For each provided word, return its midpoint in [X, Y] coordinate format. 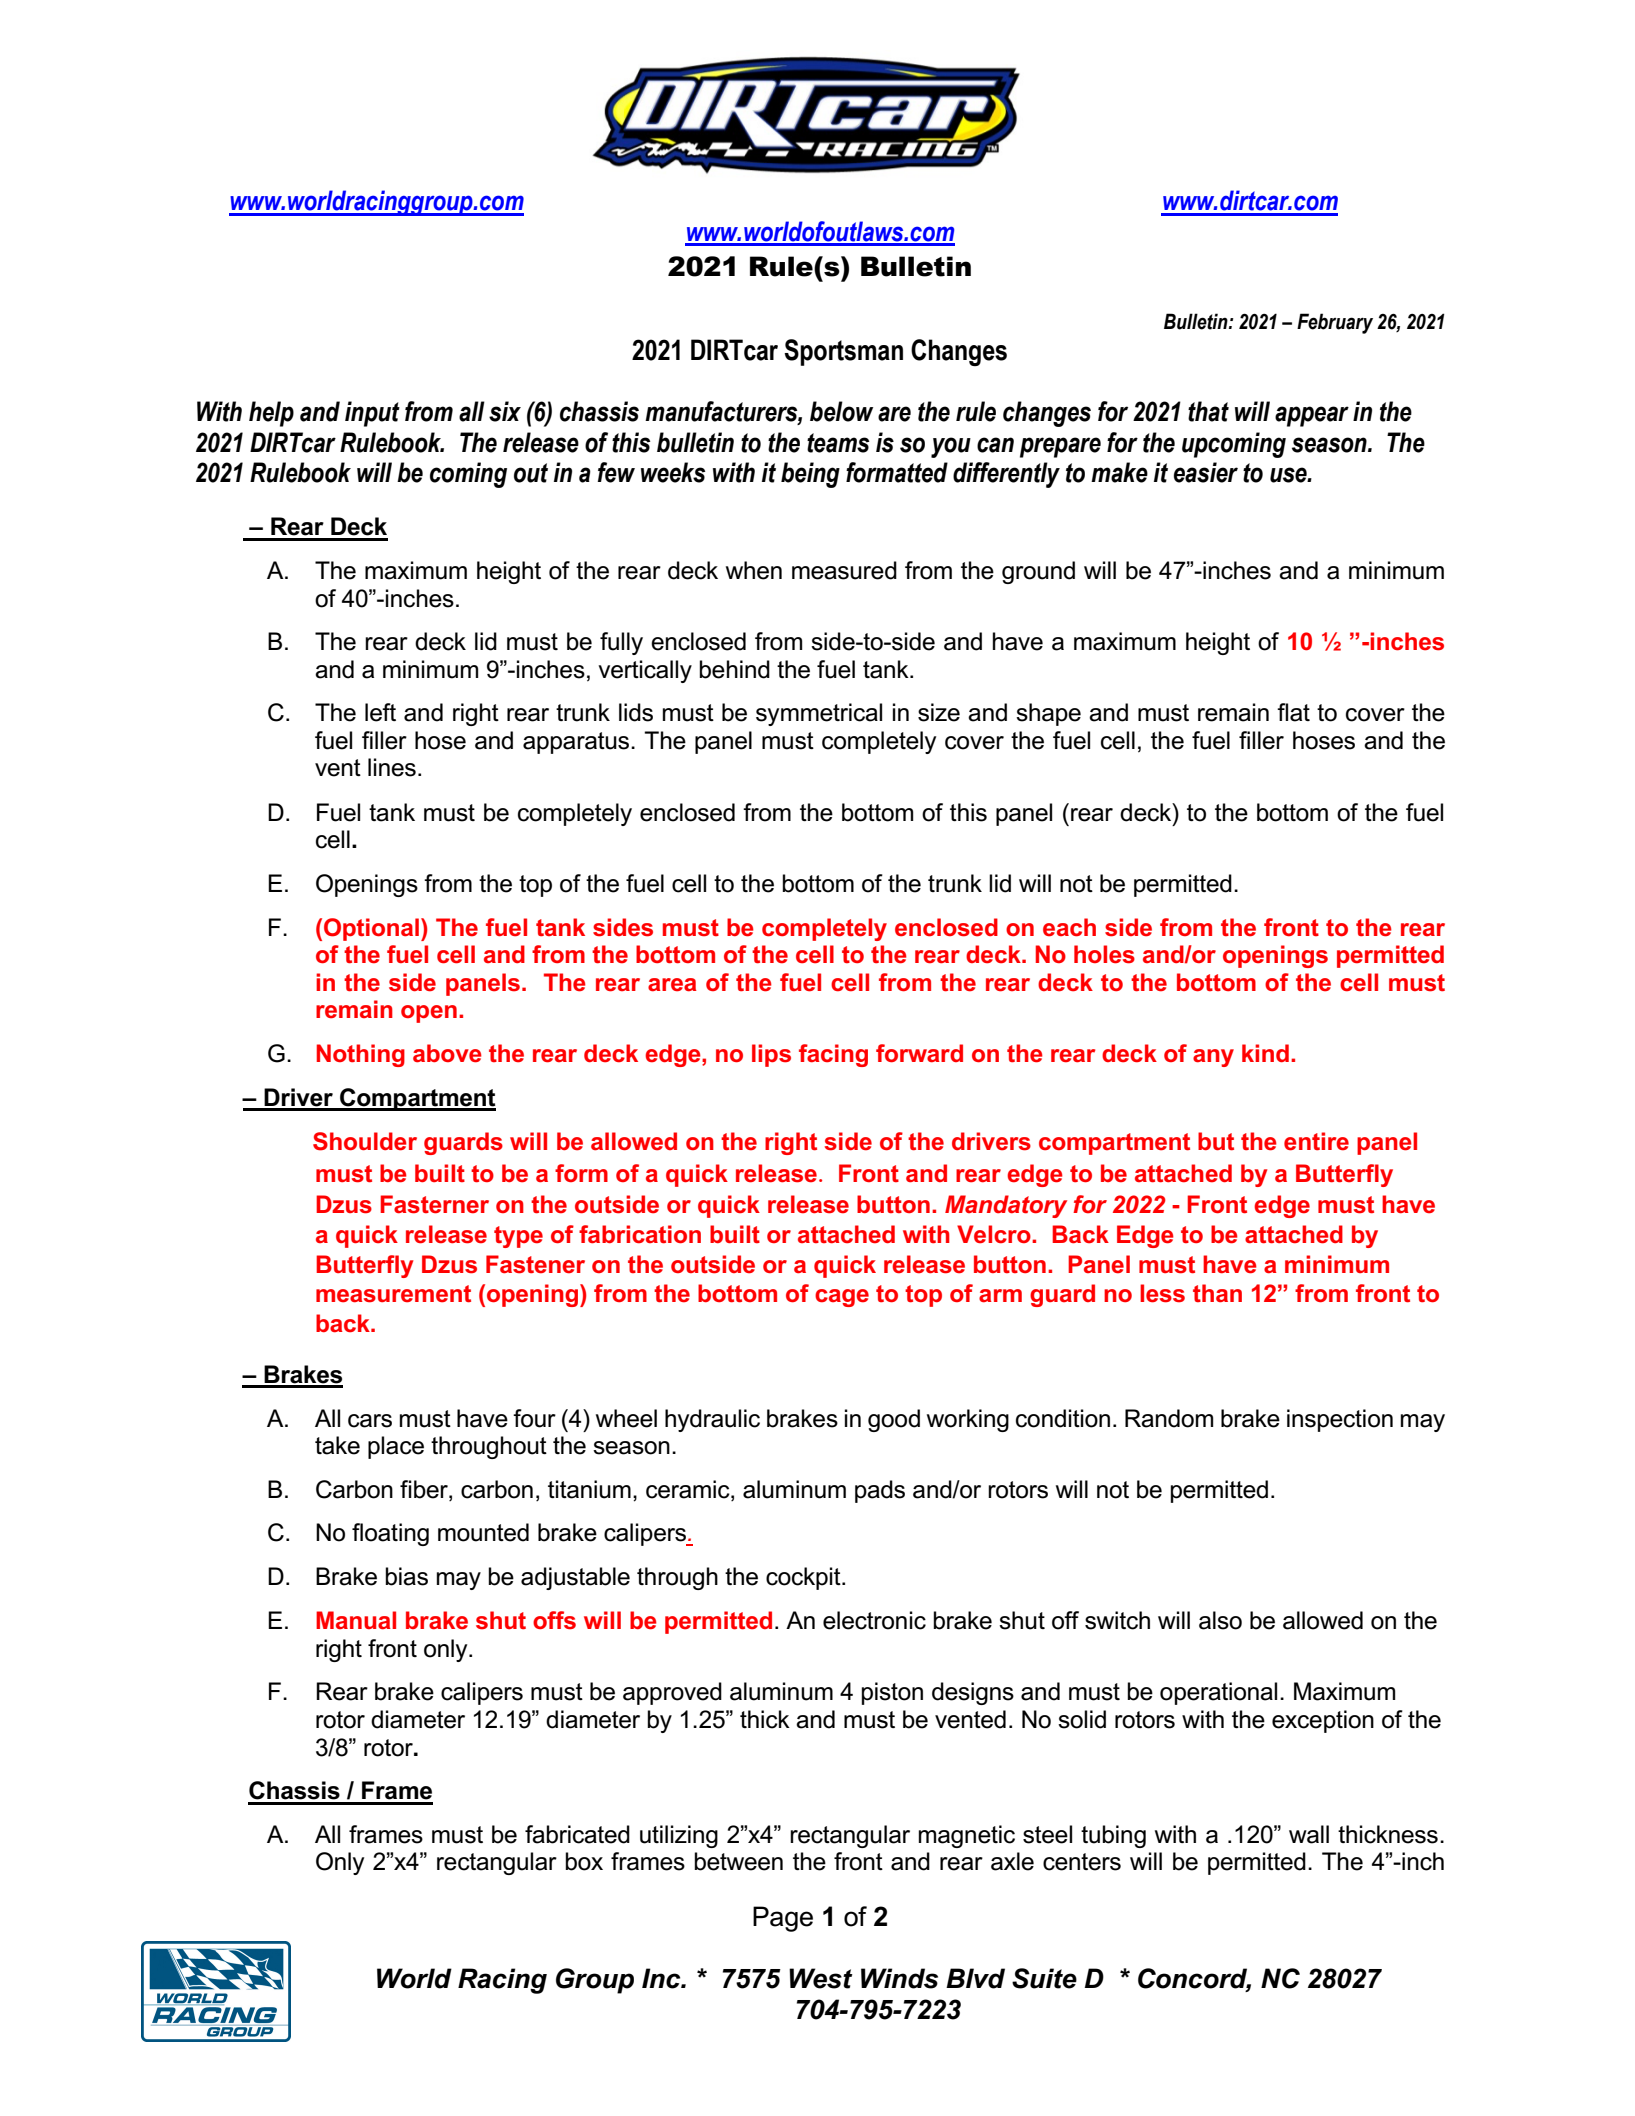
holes [1104, 954]
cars [370, 1421]
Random [1169, 1418]
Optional [371, 929]
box [584, 1861]
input [372, 414]
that [1208, 411]
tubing [1113, 1836]
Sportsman [843, 352]
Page [783, 1919]
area [672, 985]
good [894, 1420]
